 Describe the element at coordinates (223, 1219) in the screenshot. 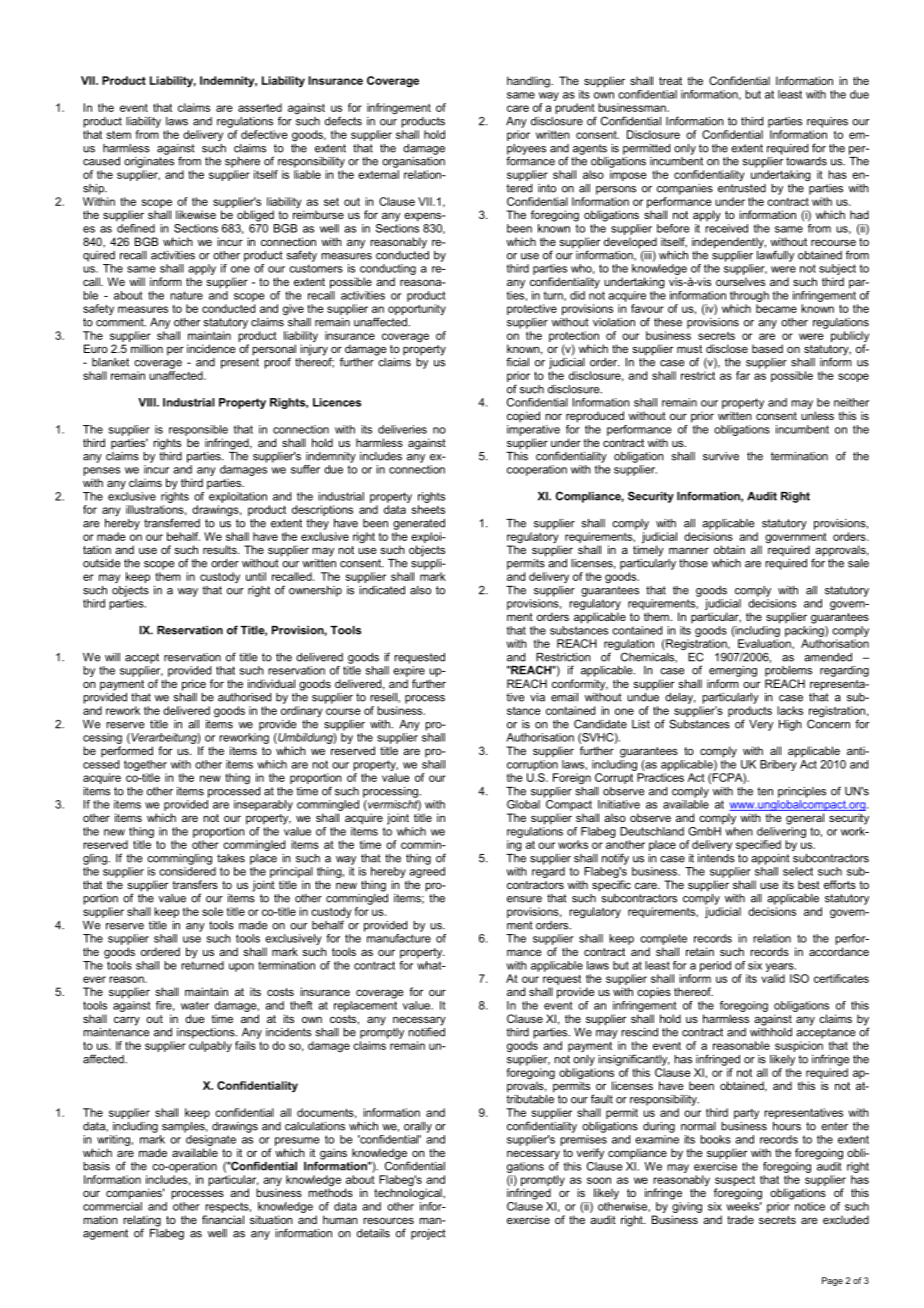

I see `financial` at that location.
